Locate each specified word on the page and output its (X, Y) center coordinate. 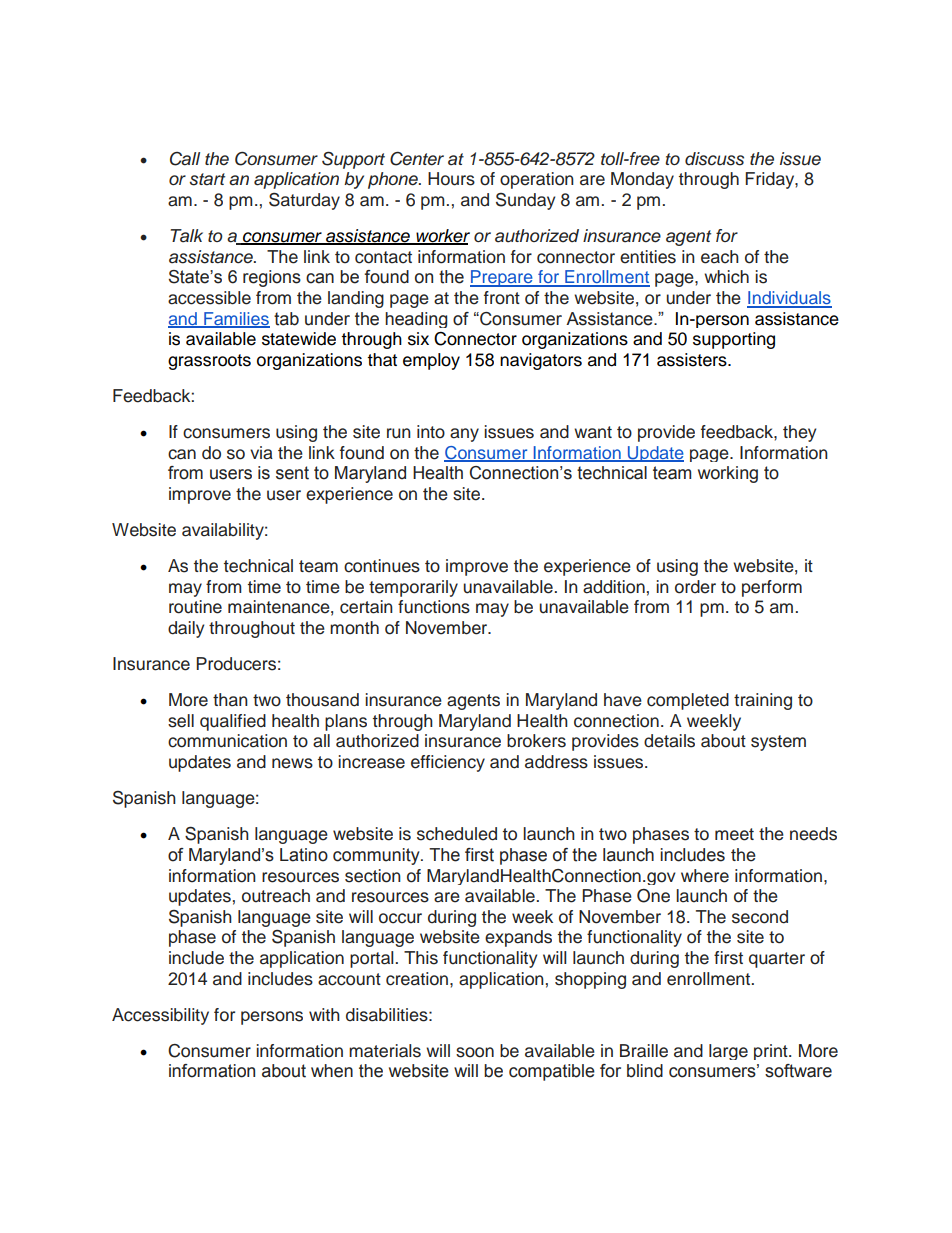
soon (475, 1052)
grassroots (209, 362)
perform (772, 588)
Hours (451, 179)
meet (734, 834)
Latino (304, 855)
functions (434, 607)
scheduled (457, 834)
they (799, 433)
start (207, 179)
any (464, 435)
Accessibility (160, 1016)
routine (195, 607)
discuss (714, 159)
